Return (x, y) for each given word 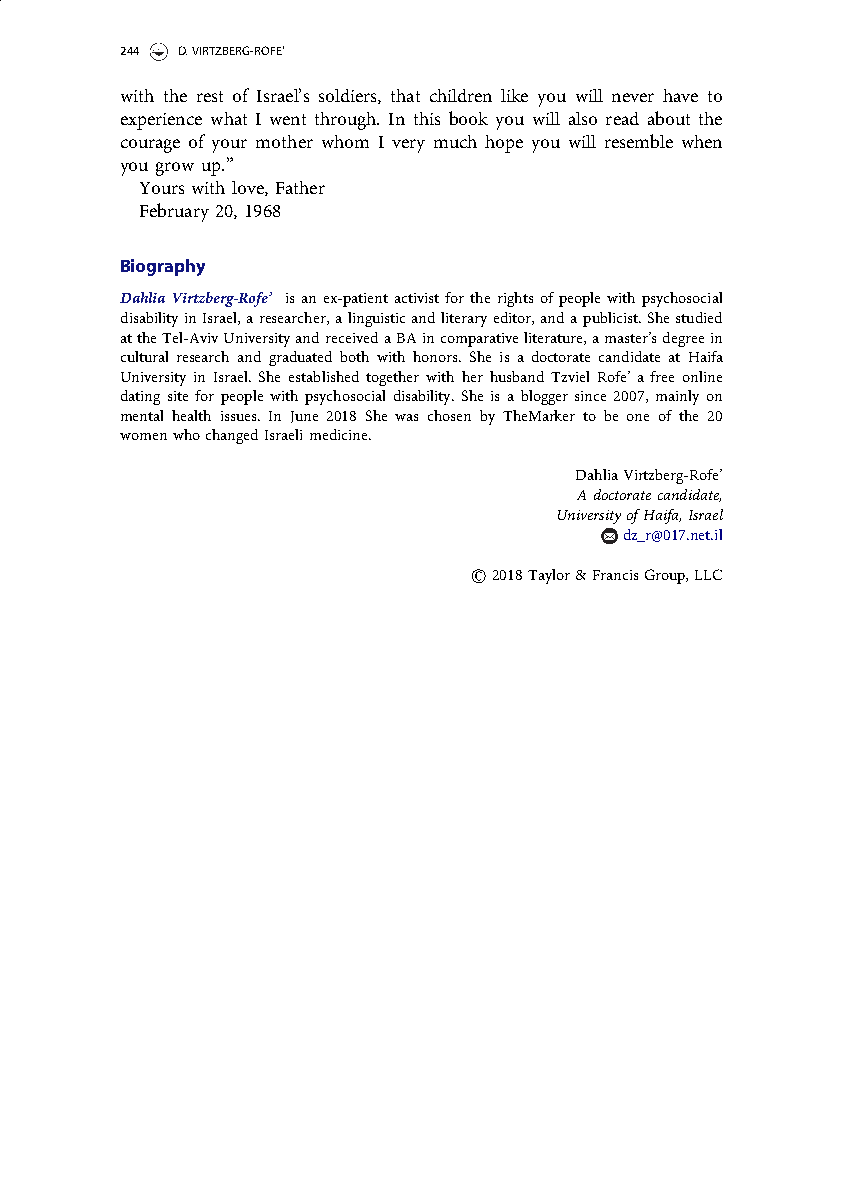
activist (417, 298)
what (229, 118)
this (427, 118)
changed (232, 436)
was (406, 417)
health (191, 415)
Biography (163, 267)
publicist (611, 319)
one (638, 417)
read (622, 118)
